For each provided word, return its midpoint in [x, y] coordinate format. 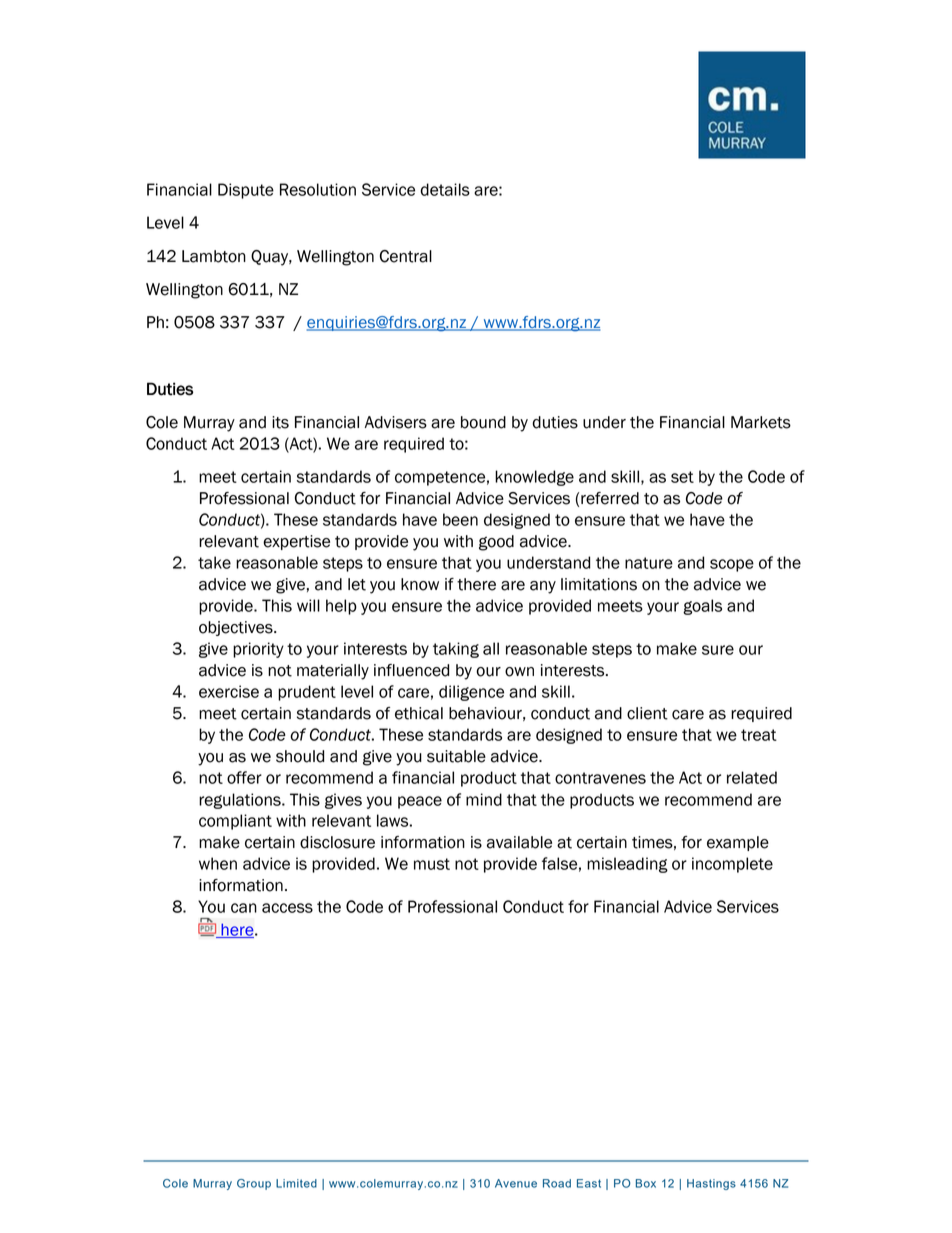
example [738, 843]
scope [732, 565]
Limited [296, 1183]
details [445, 189]
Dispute [246, 191]
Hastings [711, 1184]
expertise [296, 542]
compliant [235, 822]
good [496, 543]
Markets [761, 422]
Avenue [516, 1183]
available [519, 842]
